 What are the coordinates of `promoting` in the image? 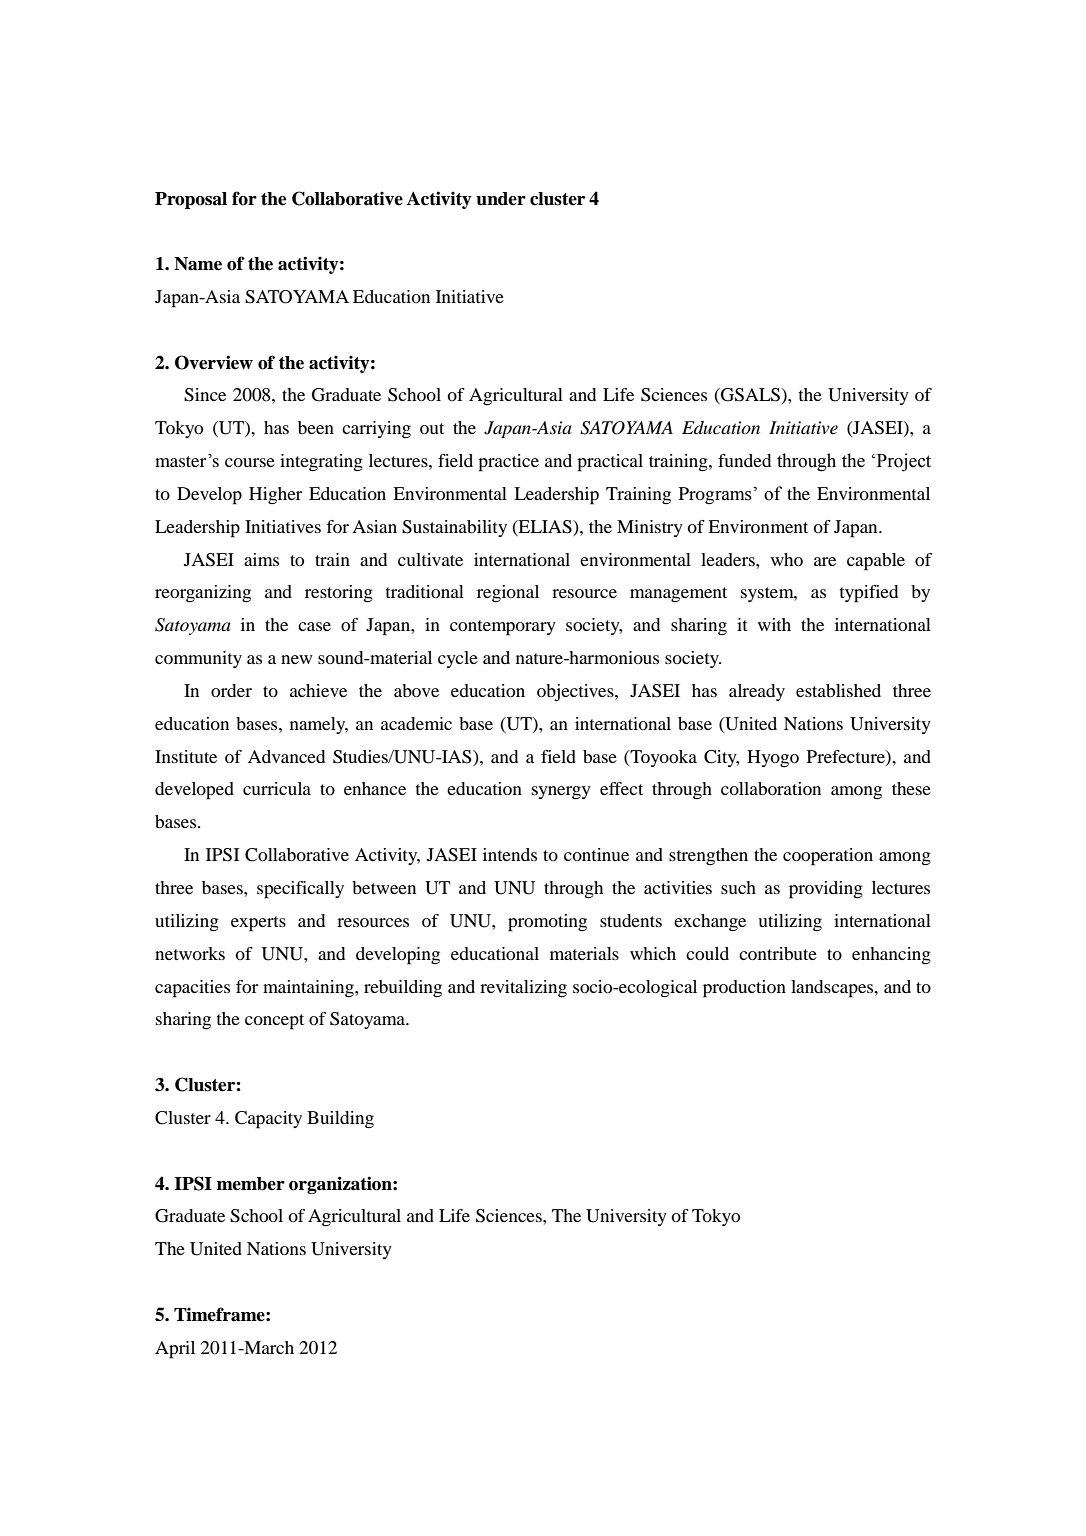 It's located at (547, 923).
